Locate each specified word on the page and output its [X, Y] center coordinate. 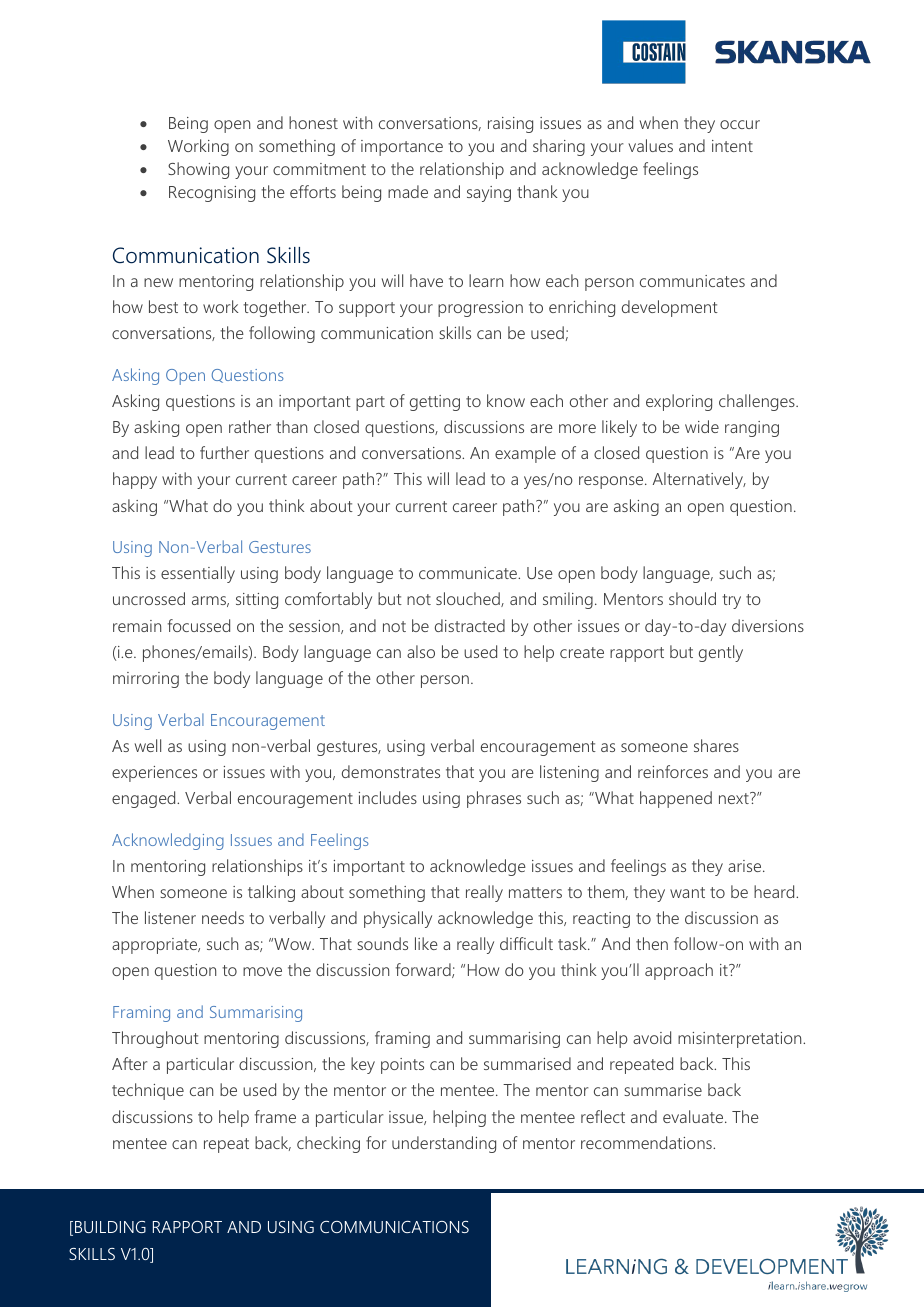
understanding [444, 1144]
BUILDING [110, 1227]
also [421, 651]
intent [732, 146]
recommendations [647, 1142]
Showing [198, 170]
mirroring [146, 680]
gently [721, 653]
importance [402, 148]
